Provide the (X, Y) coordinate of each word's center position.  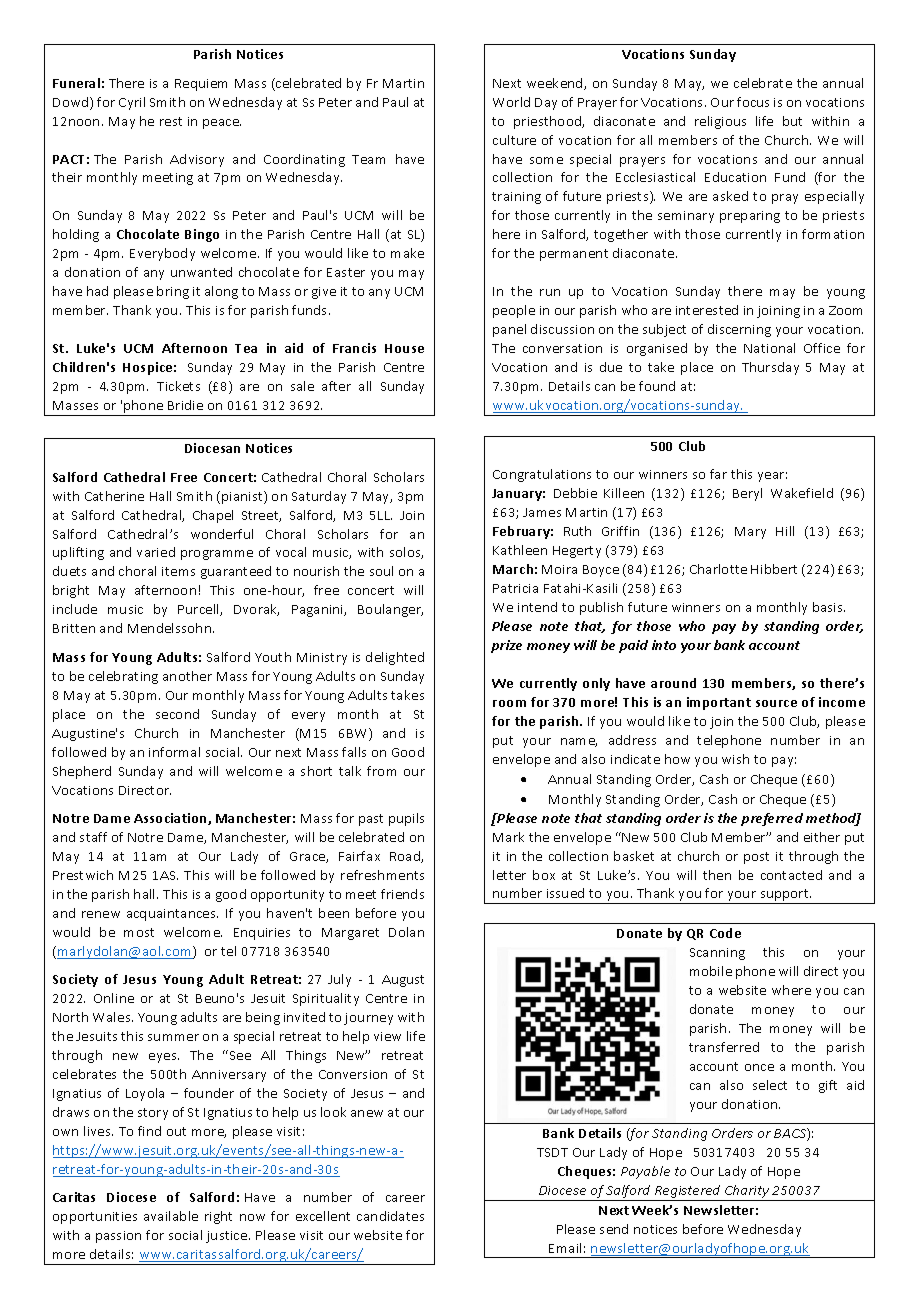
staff (93, 837)
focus (753, 102)
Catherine (114, 496)
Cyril (132, 103)
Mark (508, 837)
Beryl (747, 494)
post (756, 858)
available (171, 1216)
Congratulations (542, 475)
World (511, 102)
